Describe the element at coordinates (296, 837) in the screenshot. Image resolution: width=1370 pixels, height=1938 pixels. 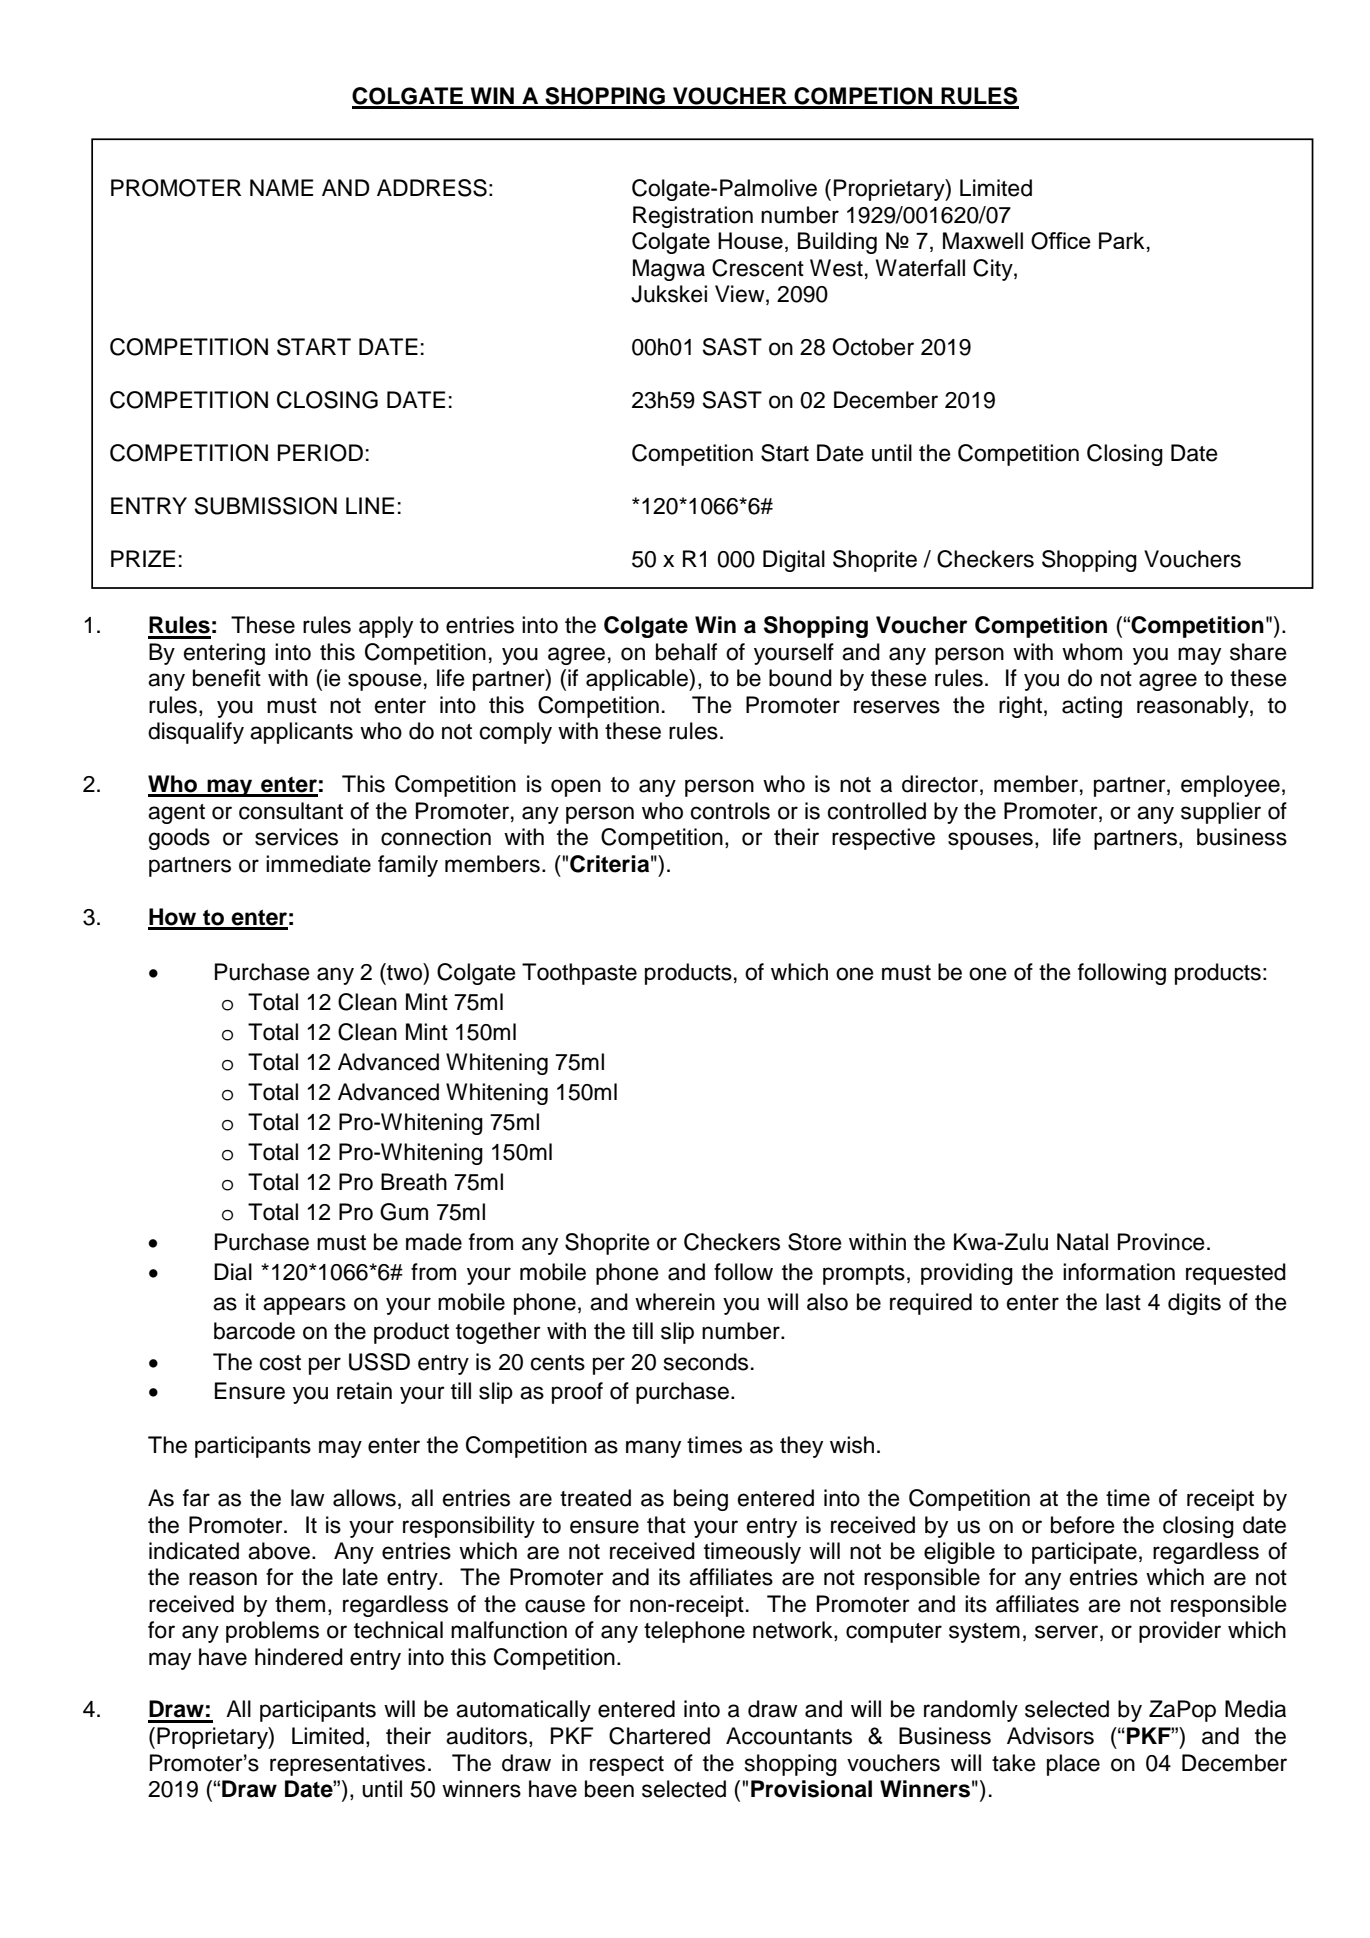
I see `services` at that location.
